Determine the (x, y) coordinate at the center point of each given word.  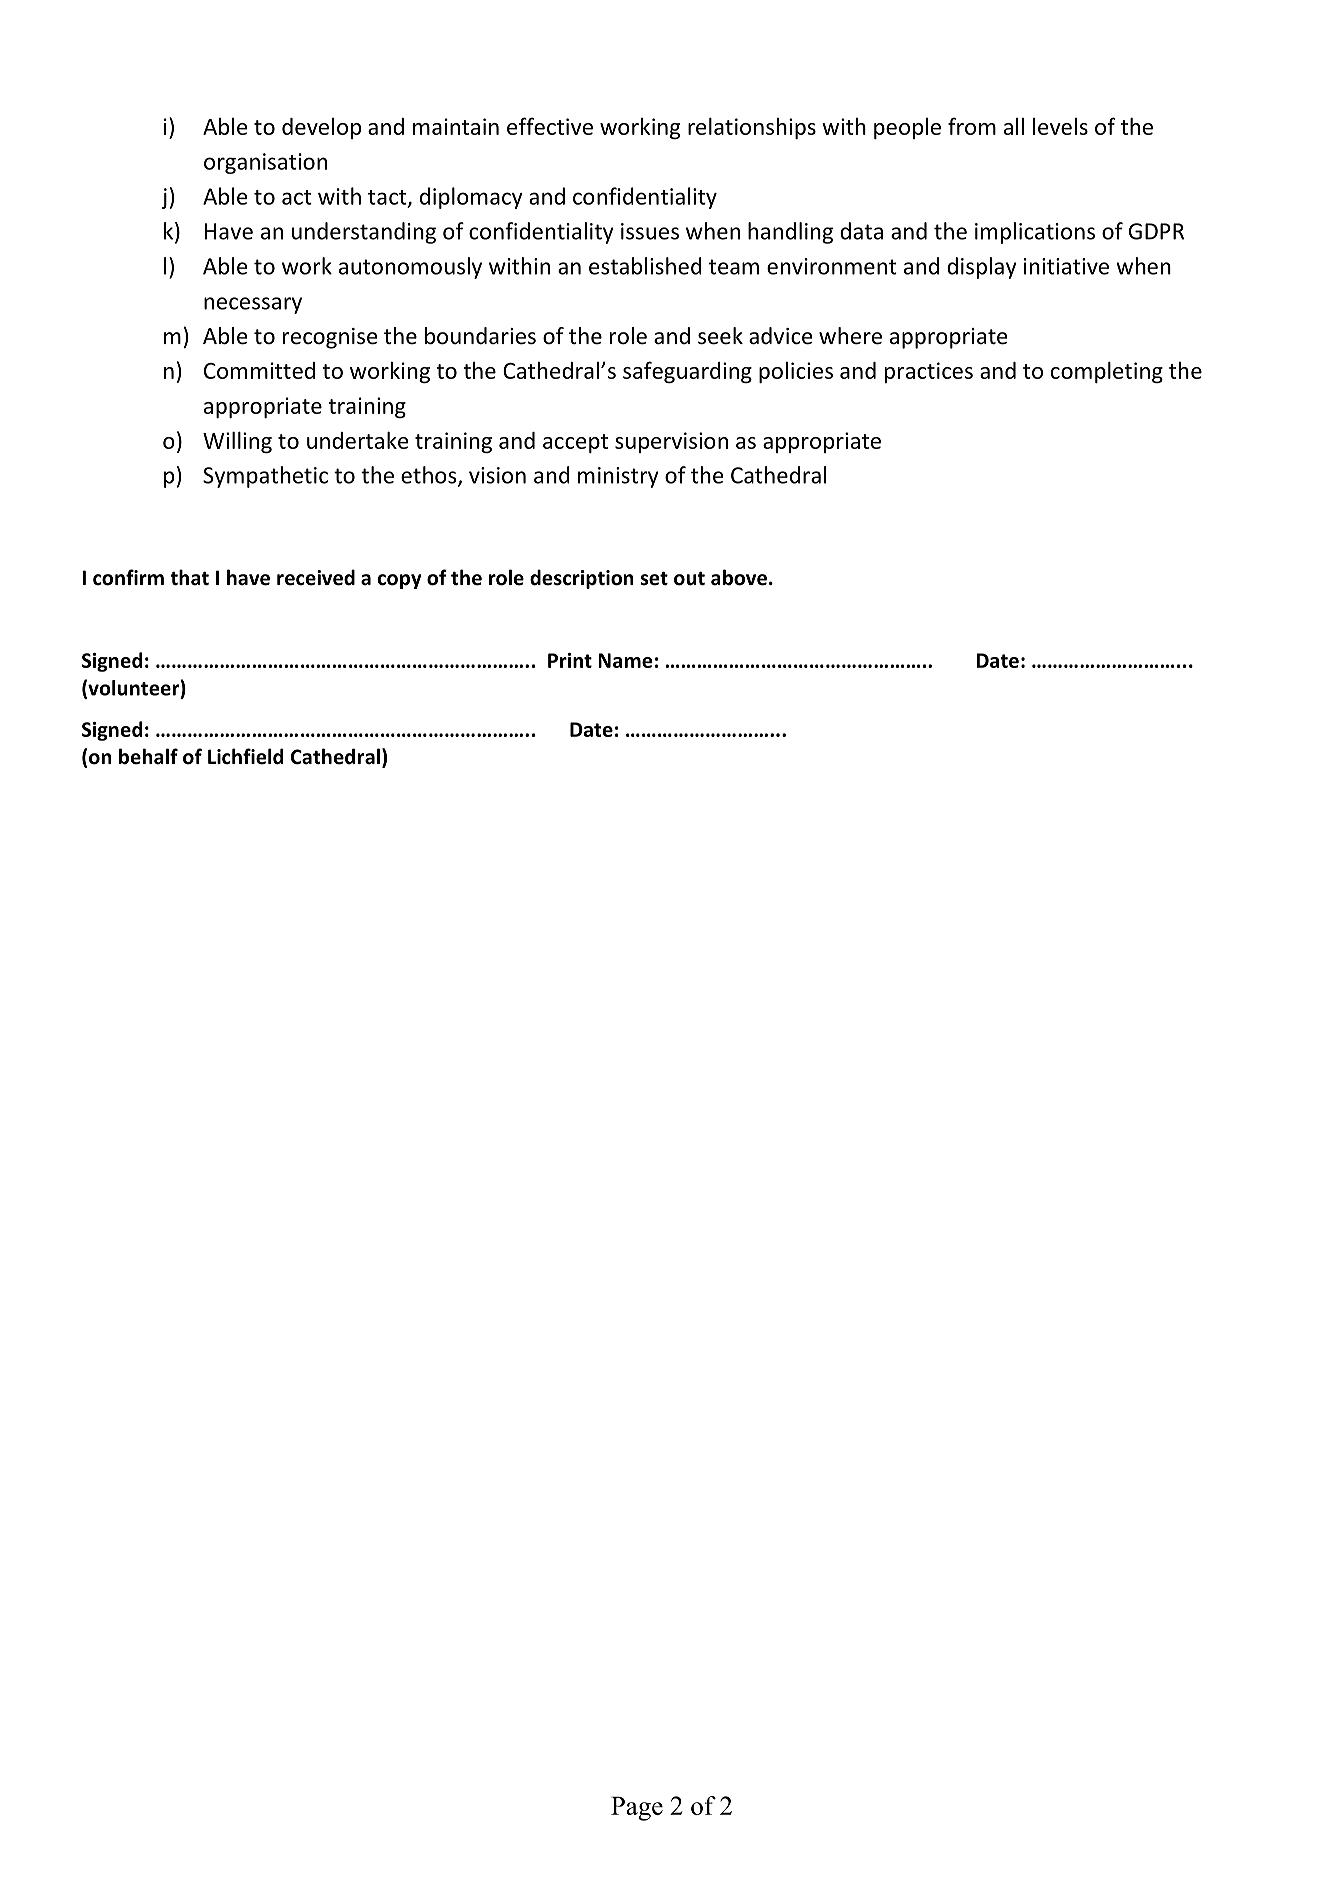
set (654, 579)
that (189, 577)
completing (1107, 372)
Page (637, 1809)
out (689, 579)
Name (625, 660)
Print (570, 660)
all (1014, 126)
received (316, 577)
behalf (148, 756)
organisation (265, 163)
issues (650, 231)
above (739, 577)
